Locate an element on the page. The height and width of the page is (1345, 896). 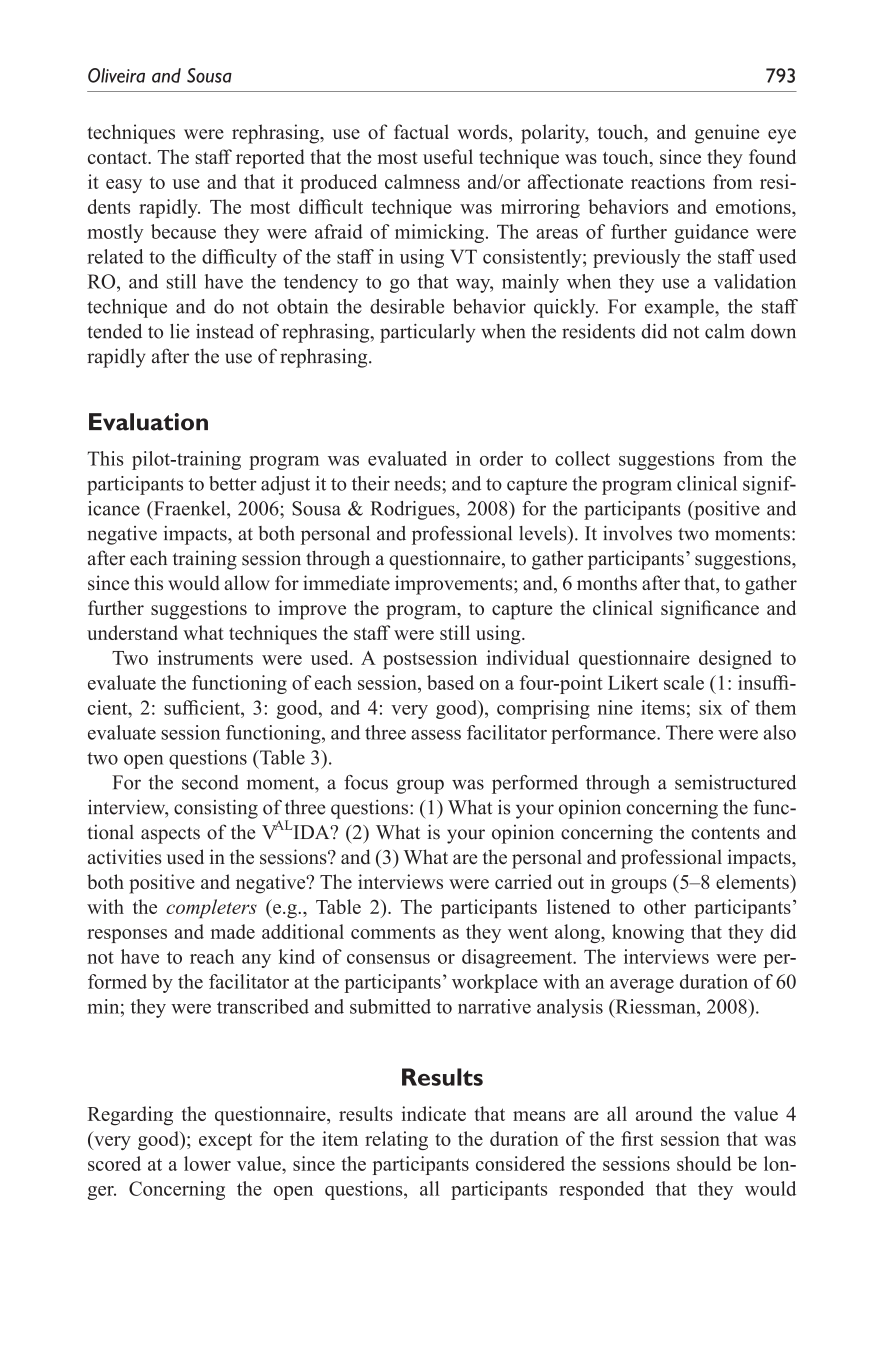
second is located at coordinates (210, 782).
